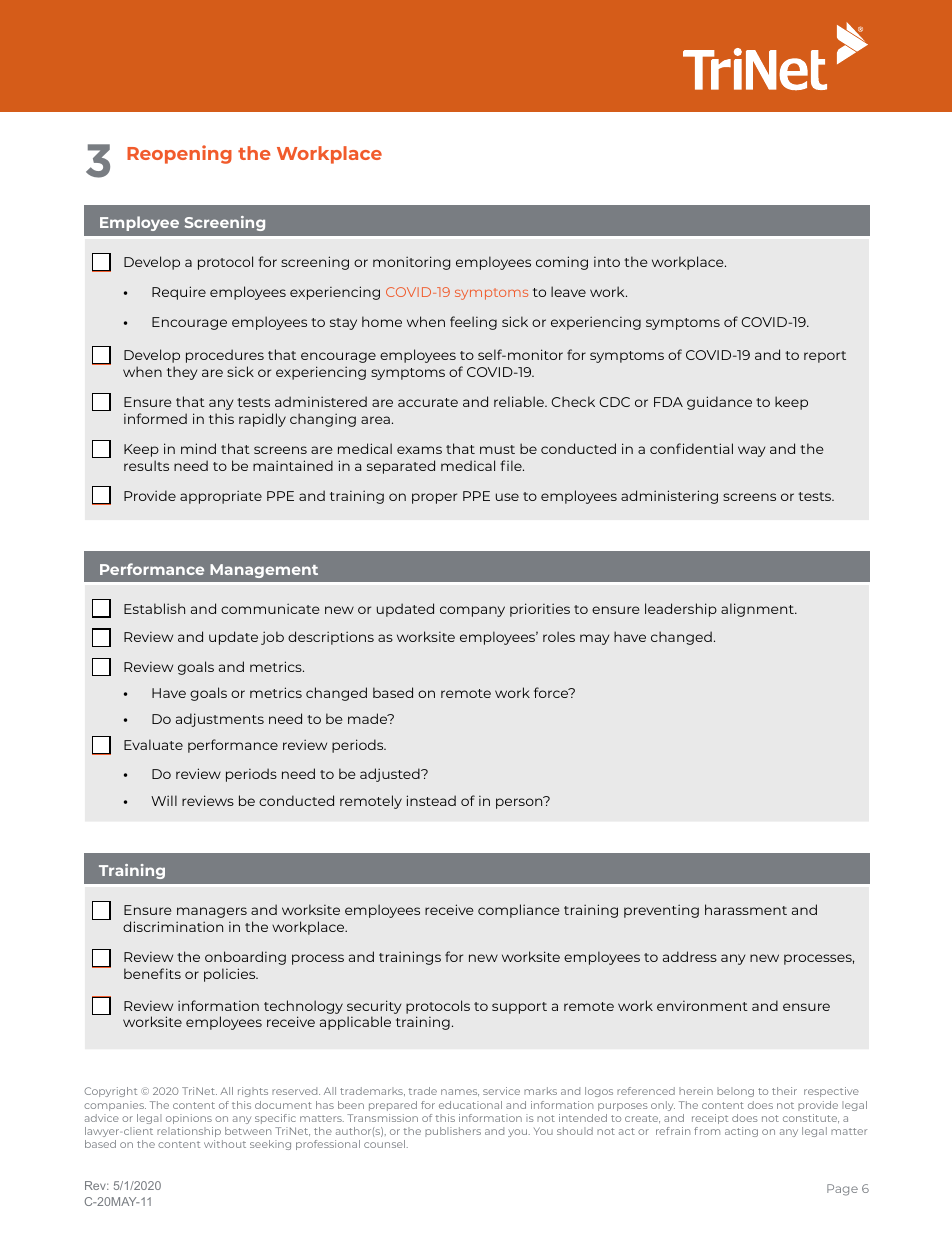 The width and height of the screenshot is (952, 1233). What do you see at coordinates (562, 263) in the screenshot?
I see `coming` at bounding box center [562, 263].
